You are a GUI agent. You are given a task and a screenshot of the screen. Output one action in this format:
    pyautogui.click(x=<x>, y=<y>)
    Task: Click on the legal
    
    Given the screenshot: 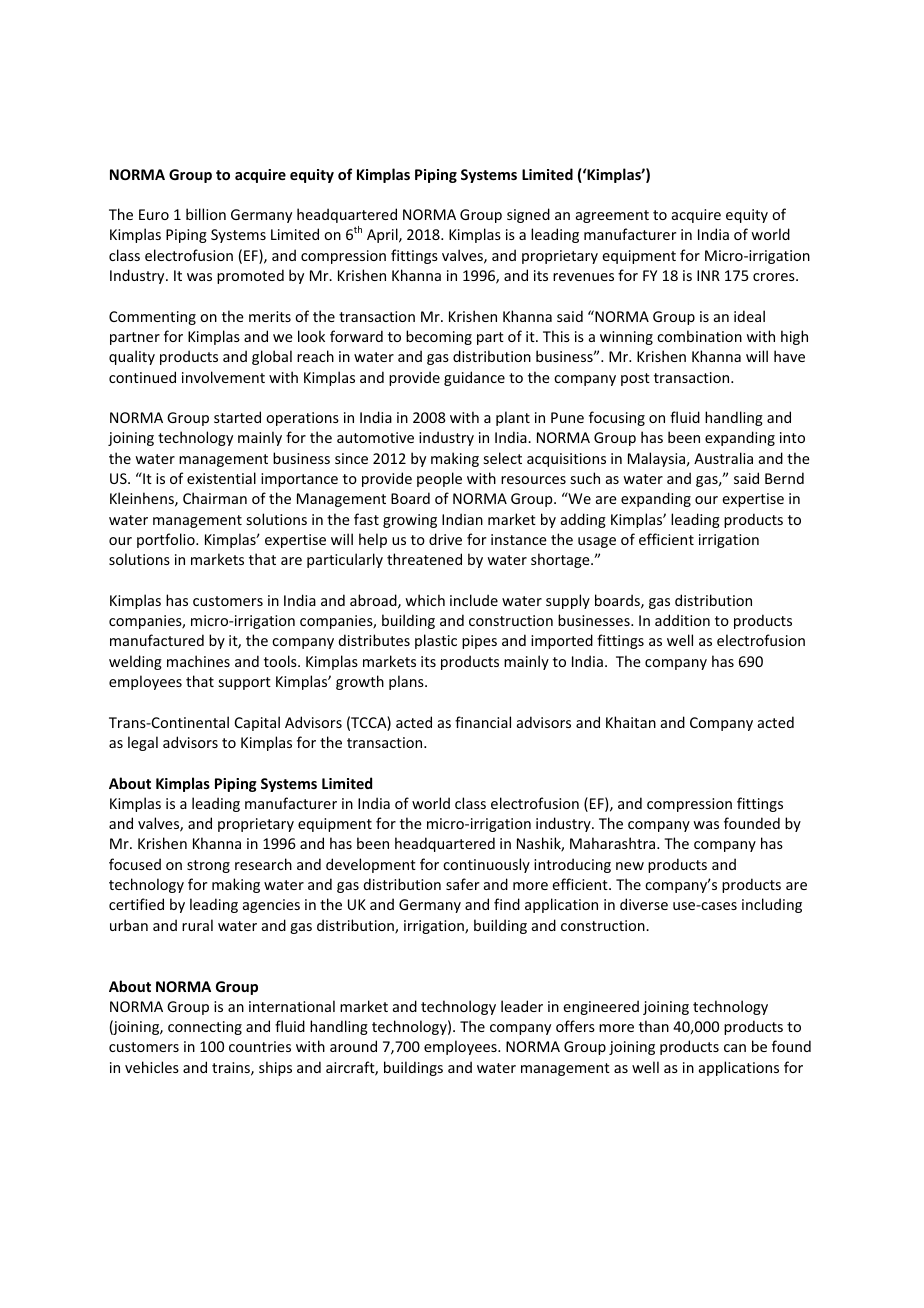 What is the action you would take?
    pyautogui.click(x=143, y=743)
